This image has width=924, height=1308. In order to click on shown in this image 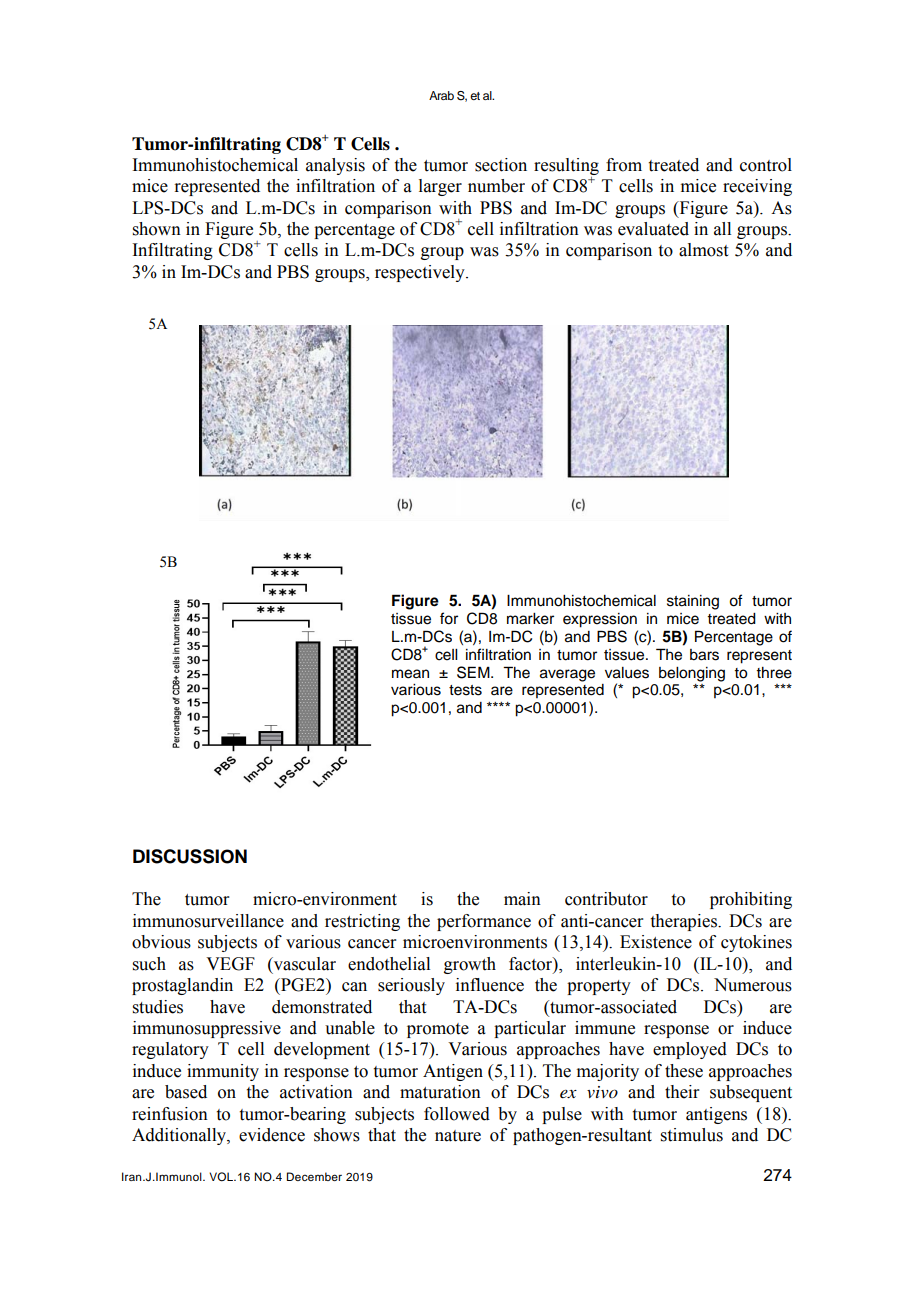, I will do `click(157, 229)`.
